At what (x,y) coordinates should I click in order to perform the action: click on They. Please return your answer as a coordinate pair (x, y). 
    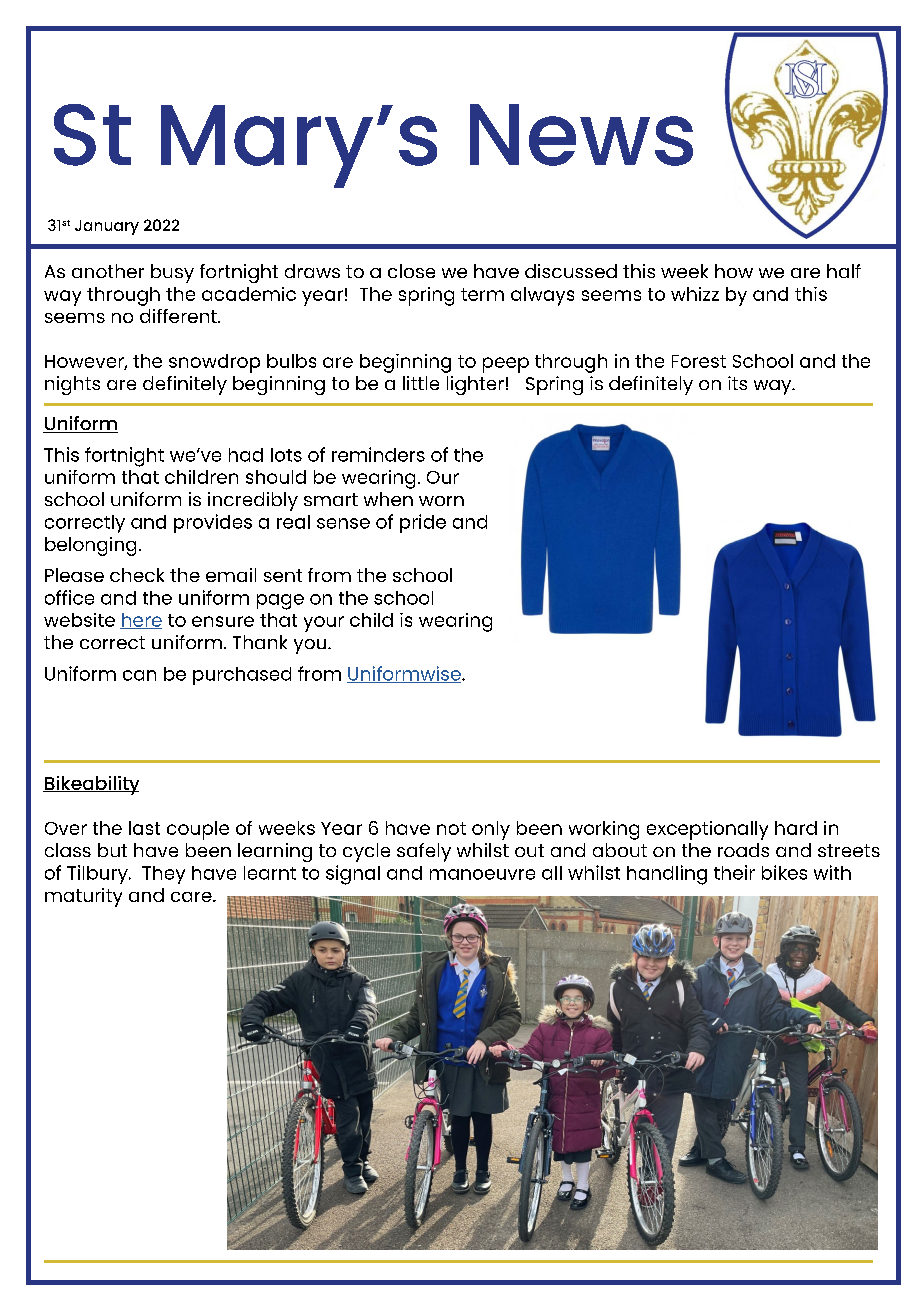
    Looking at the image, I should click on (163, 875).
